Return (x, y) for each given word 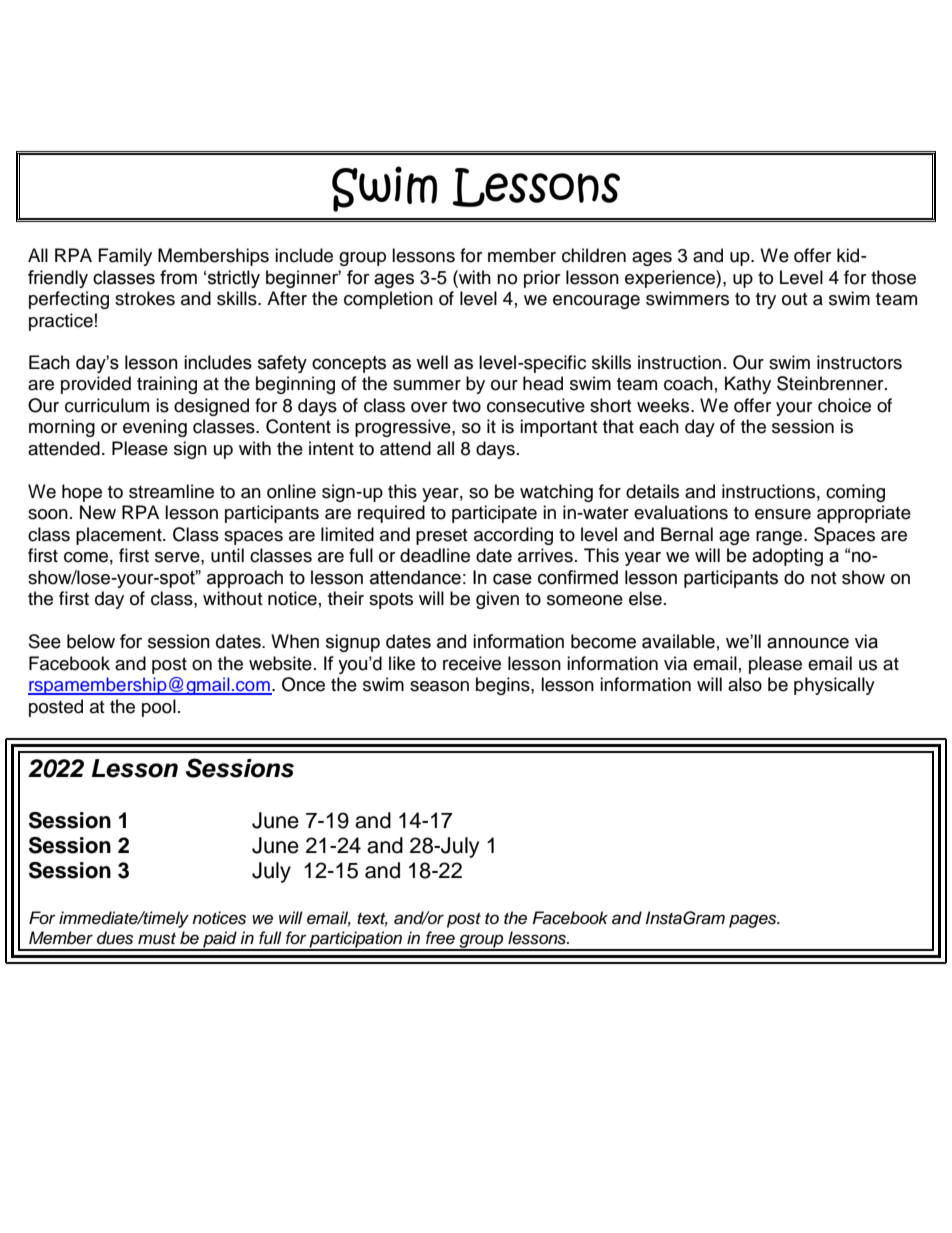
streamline (171, 491)
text (372, 920)
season (439, 686)
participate (494, 514)
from (178, 277)
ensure (783, 514)
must (157, 939)
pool (159, 708)
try (766, 301)
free (440, 938)
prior (542, 279)
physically (834, 686)
